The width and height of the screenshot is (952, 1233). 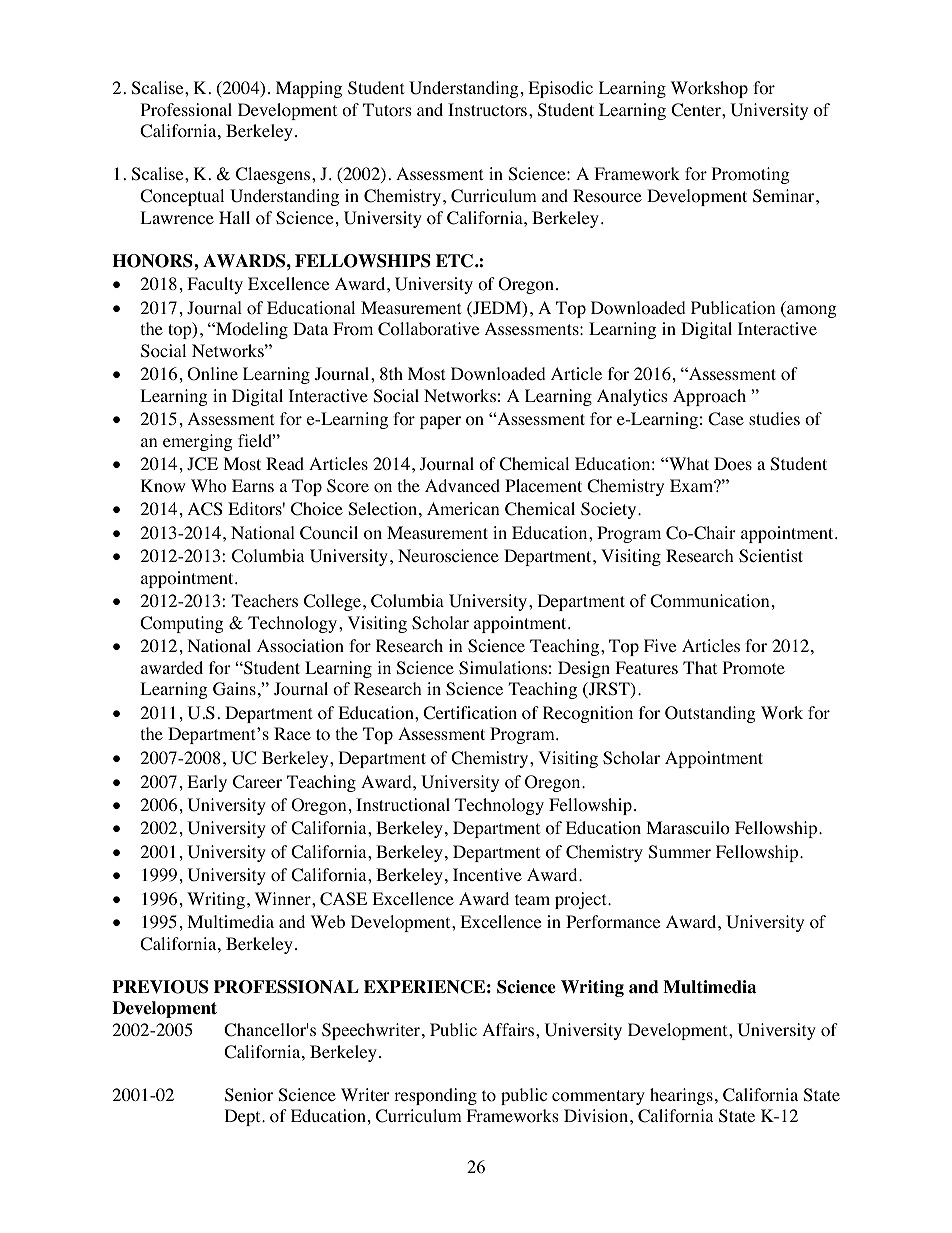 What do you see at coordinates (697, 110) in the screenshot?
I see `Center` at bounding box center [697, 110].
